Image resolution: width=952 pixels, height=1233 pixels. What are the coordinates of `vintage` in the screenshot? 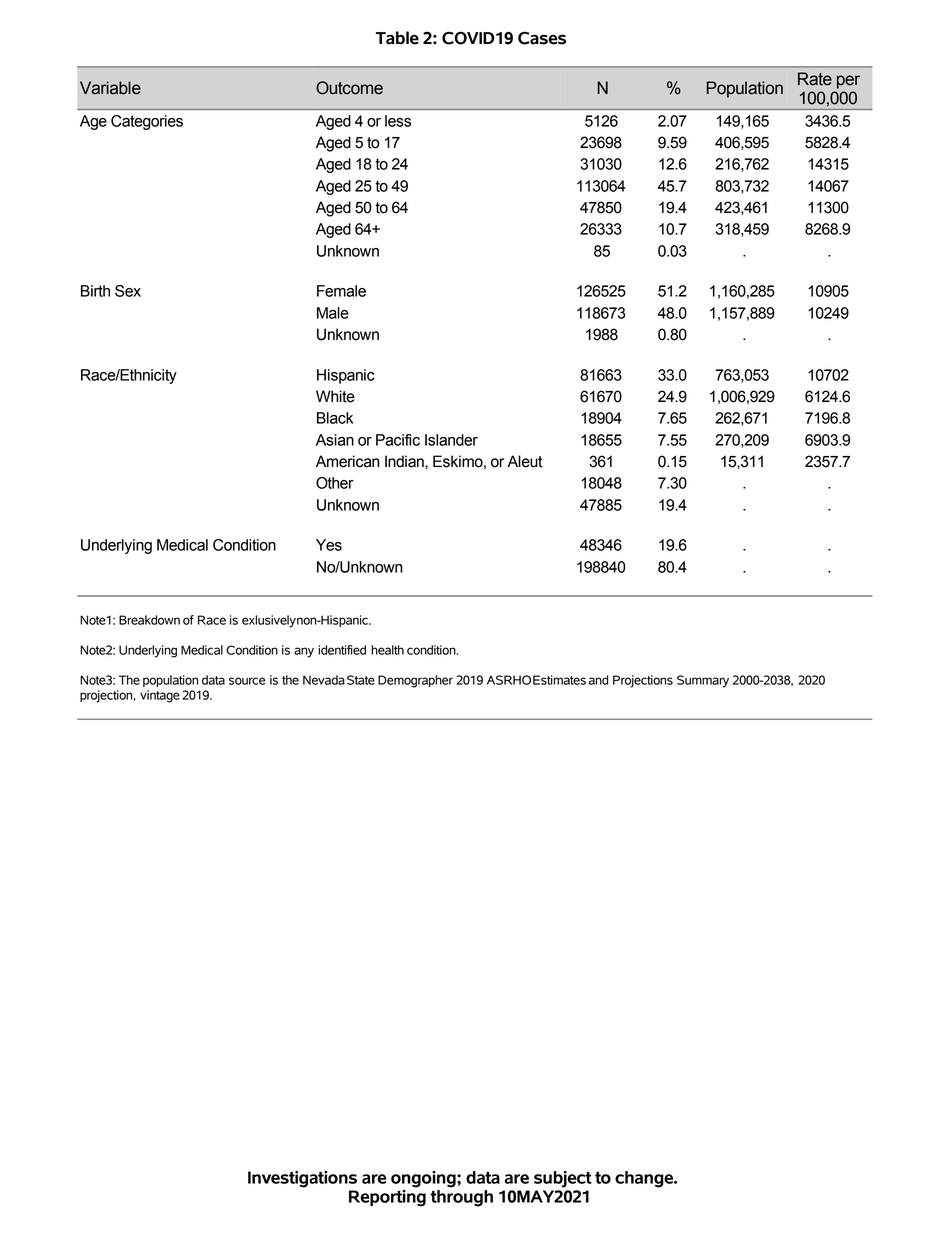 It's located at (160, 696).
